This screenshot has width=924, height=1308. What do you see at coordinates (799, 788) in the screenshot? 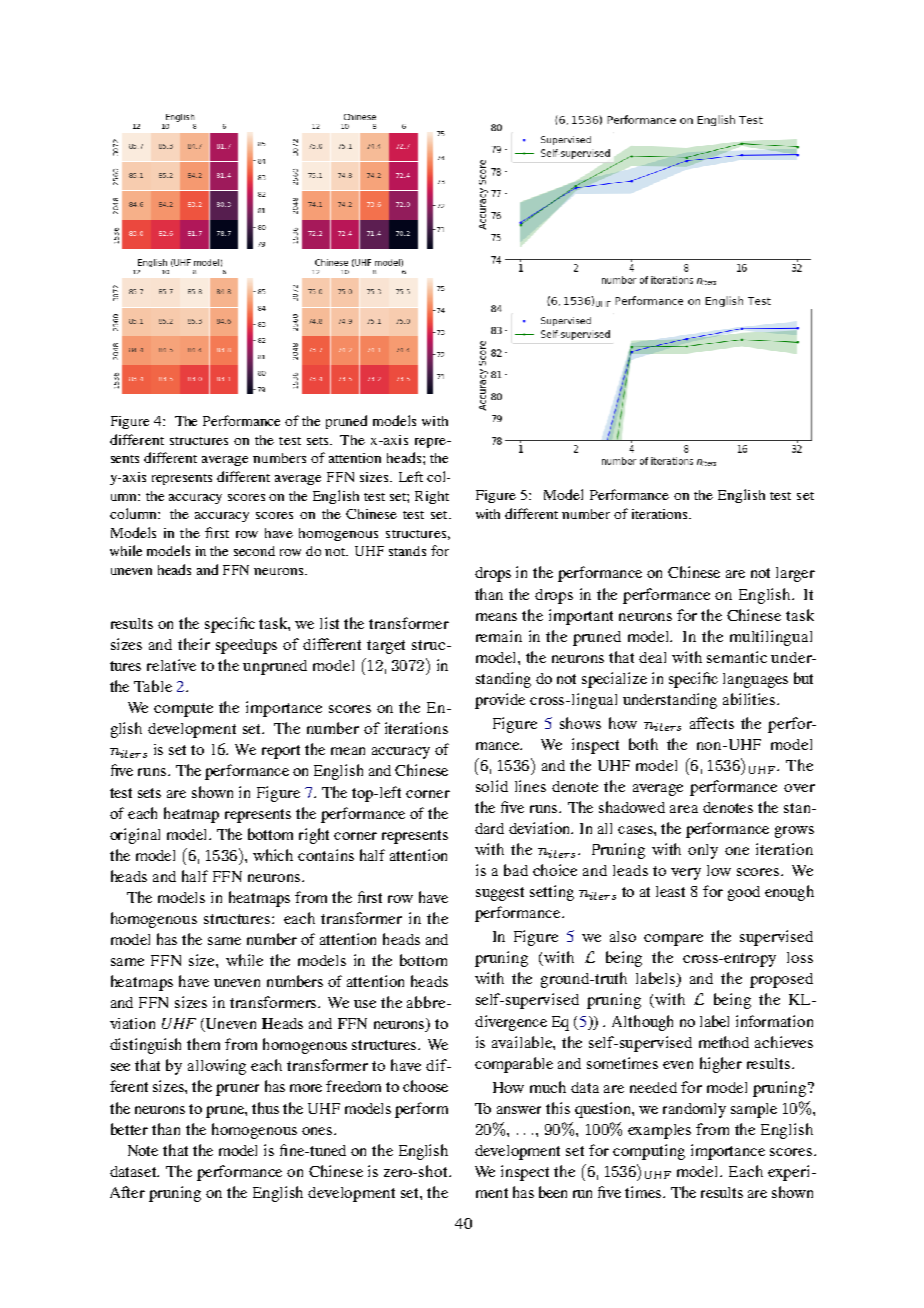
I see `over` at bounding box center [799, 788].
